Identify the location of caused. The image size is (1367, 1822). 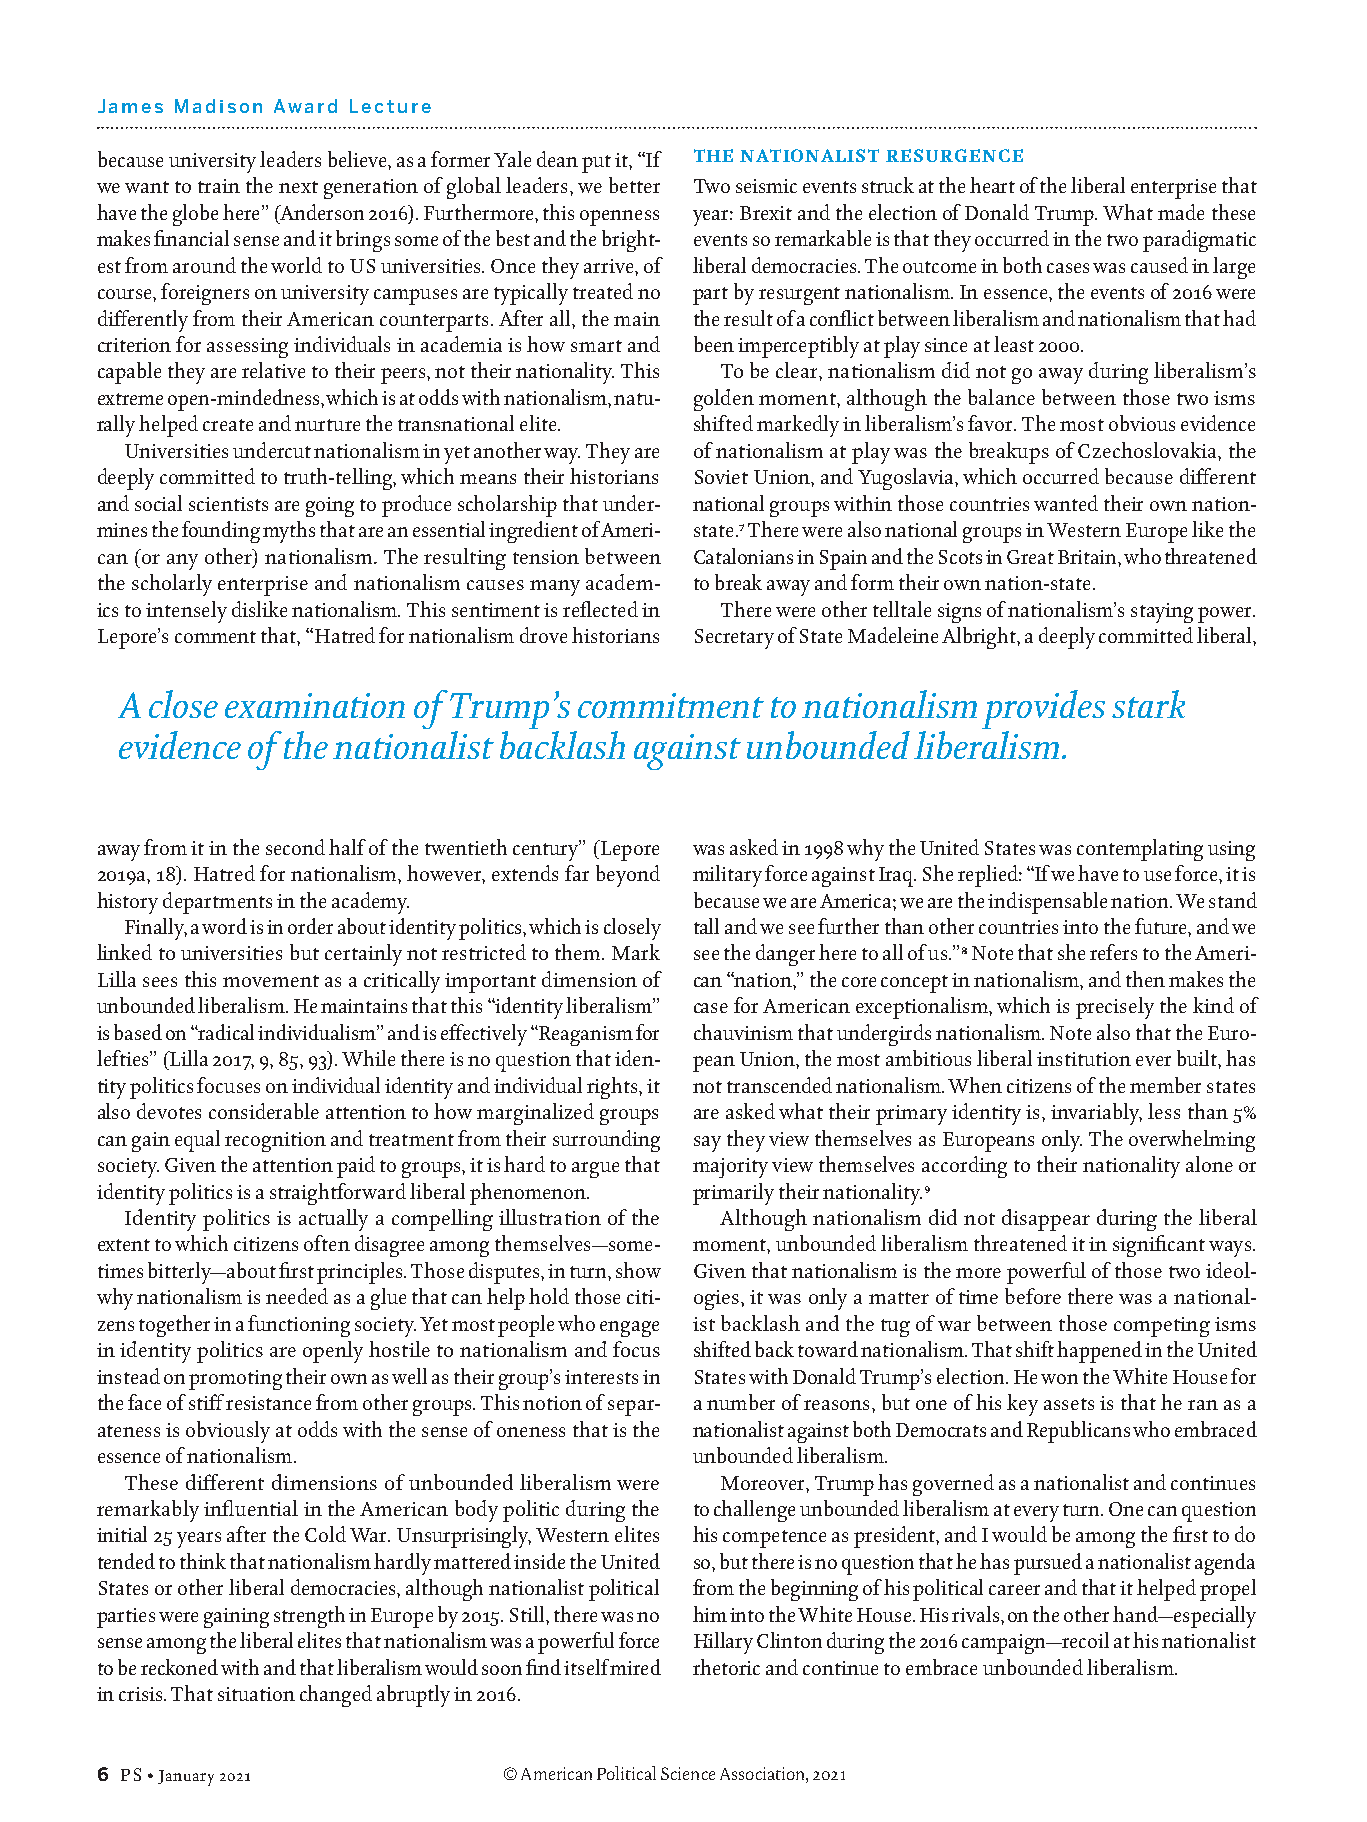
(1159, 265).
